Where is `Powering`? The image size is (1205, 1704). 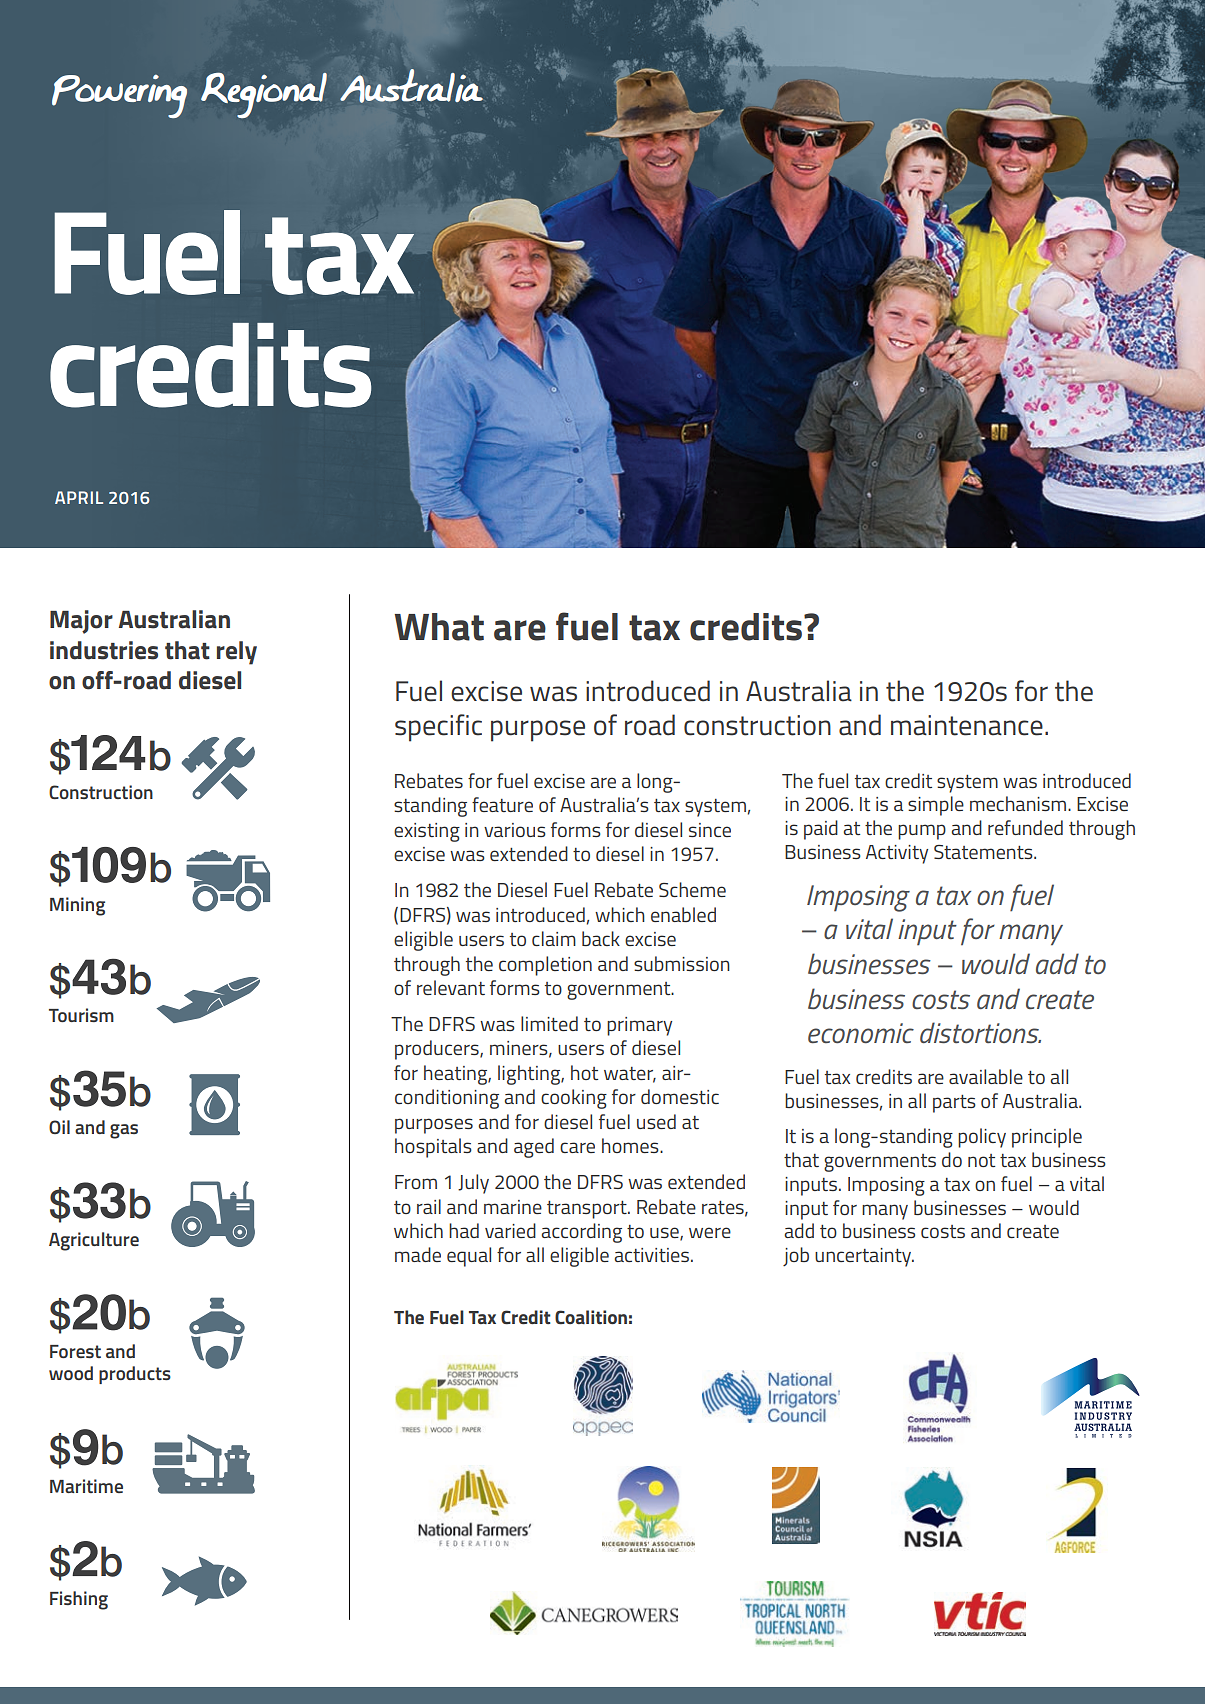
Powering is located at coordinates (119, 96).
